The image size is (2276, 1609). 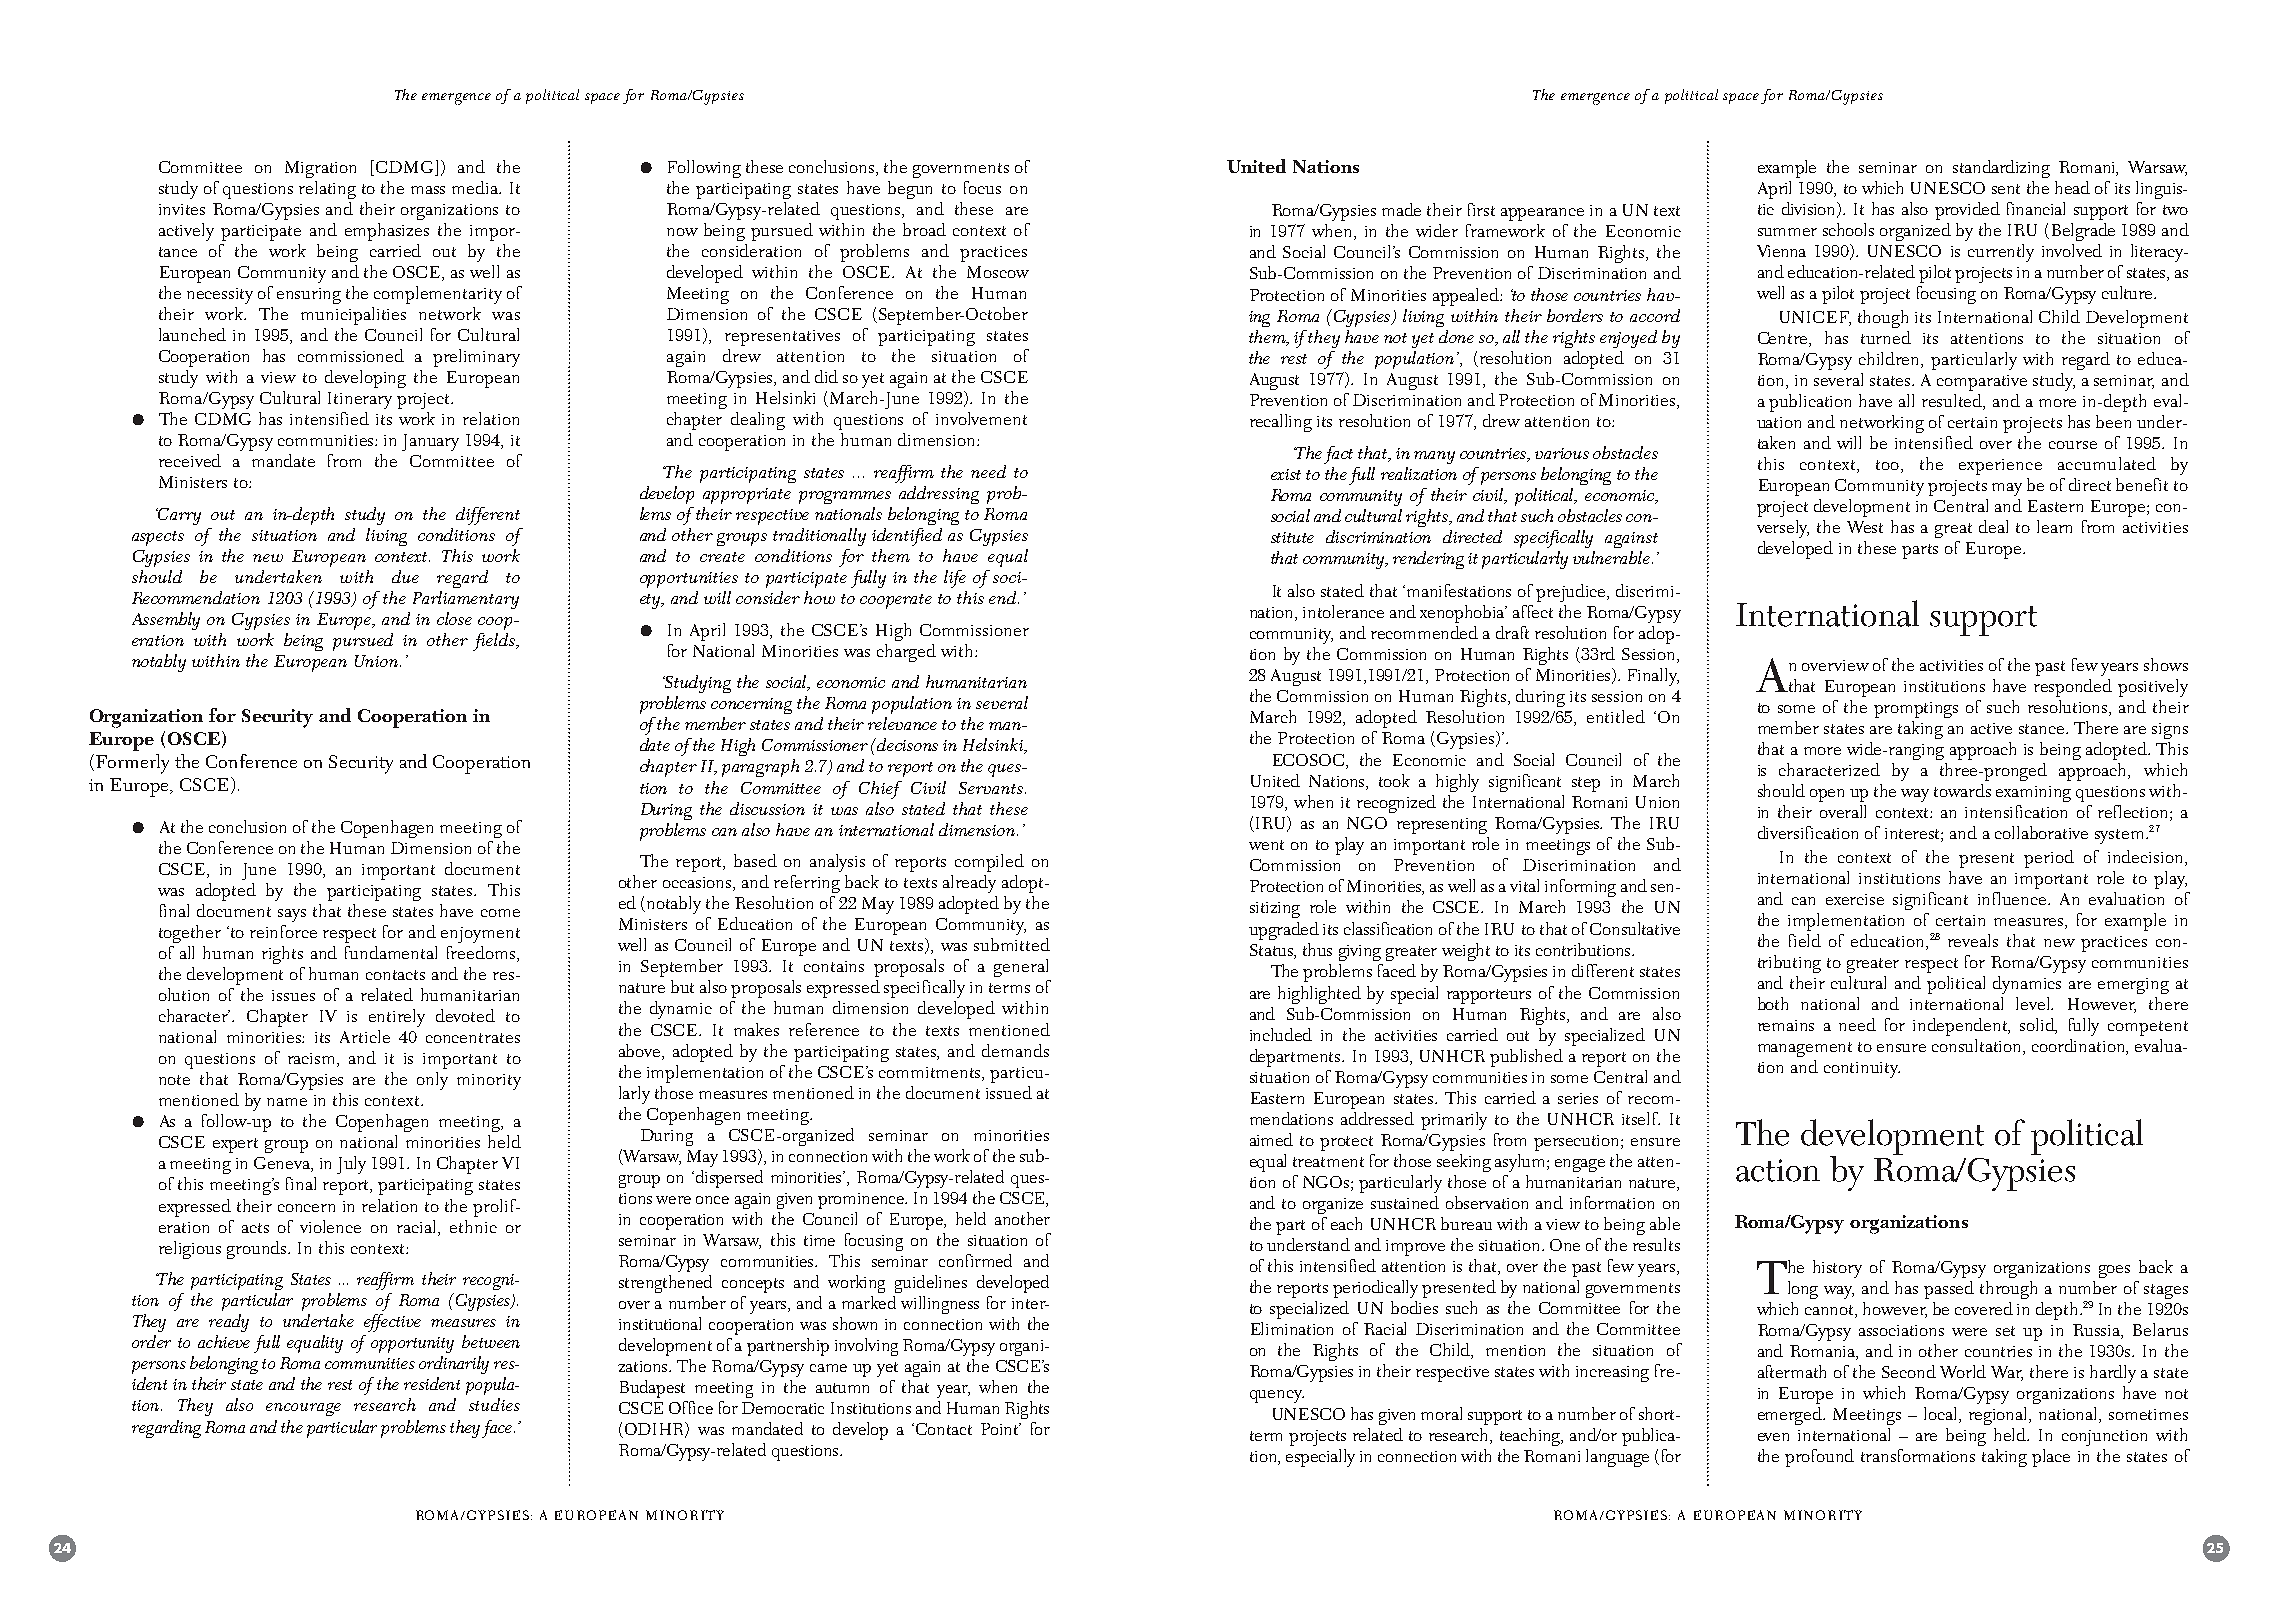 What do you see at coordinates (1967, 211) in the document?
I see `provided` at bounding box center [1967, 211].
